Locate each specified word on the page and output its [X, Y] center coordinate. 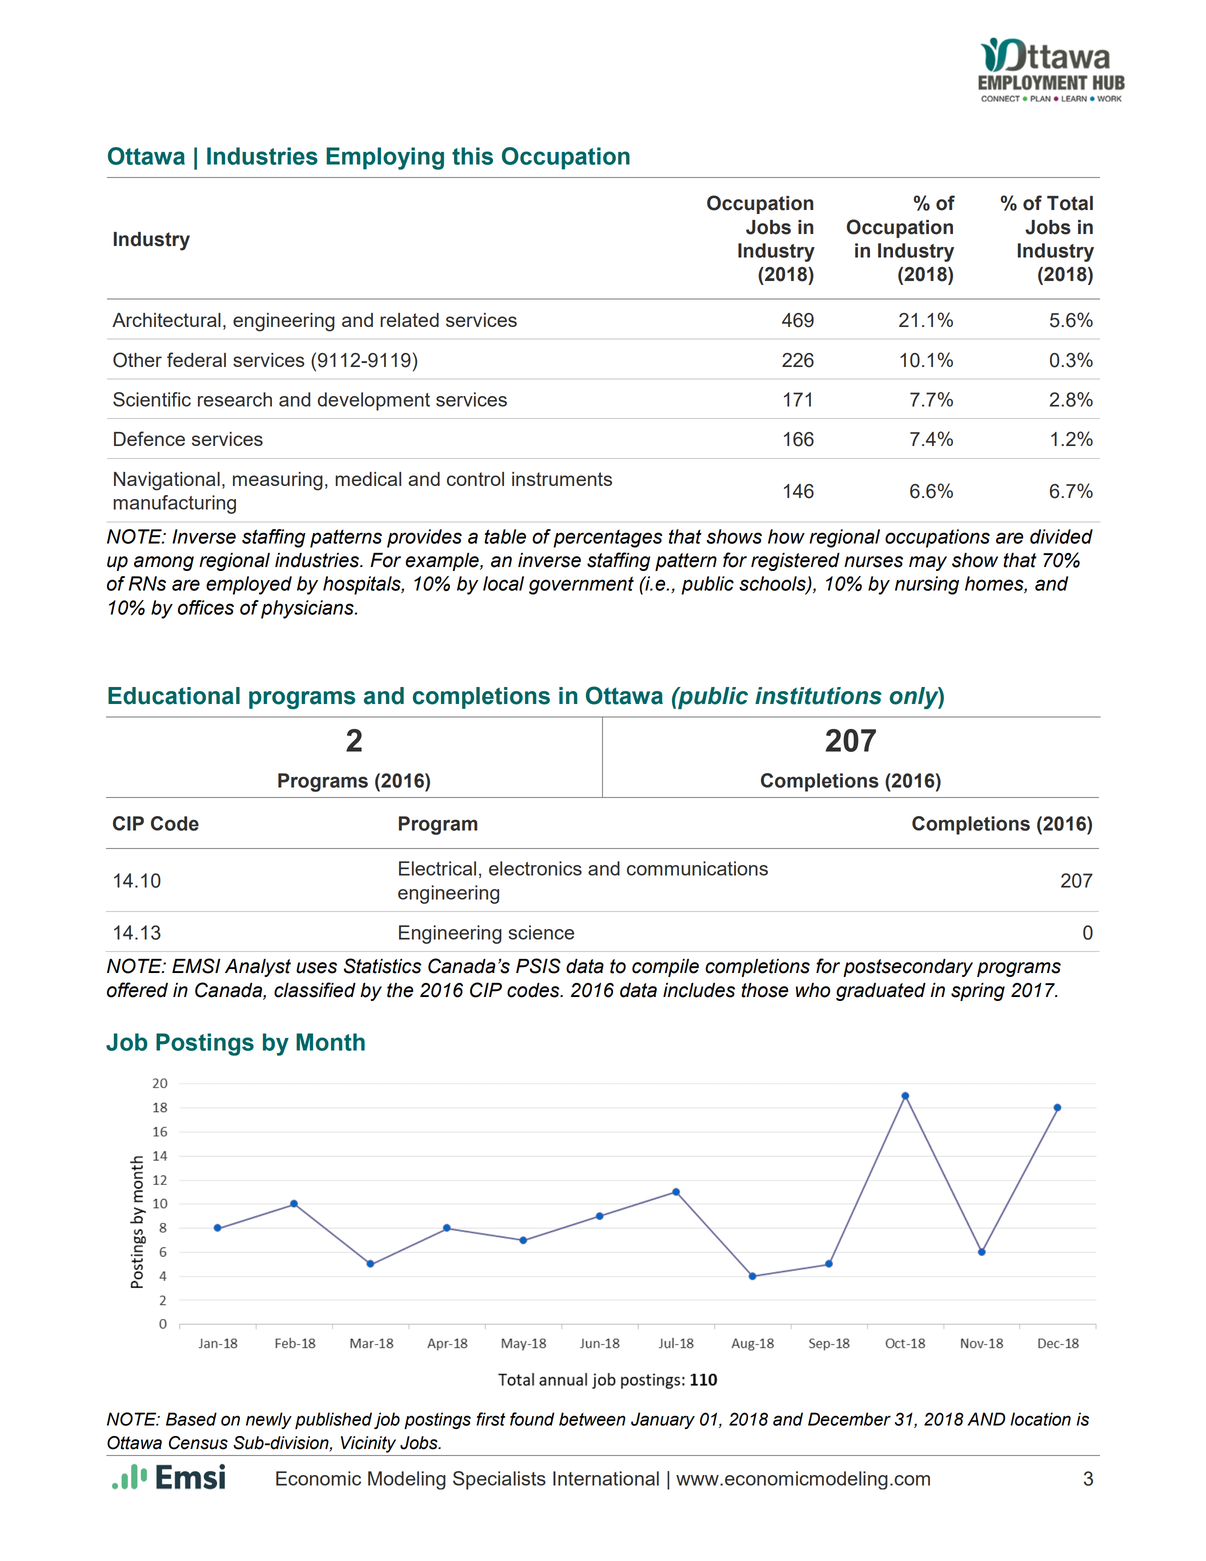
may [928, 563]
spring [978, 992]
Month [330, 1042]
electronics [535, 868]
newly [269, 1420]
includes [699, 990]
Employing [385, 158]
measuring [278, 481]
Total [1070, 203]
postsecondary [908, 968]
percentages [607, 538]
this [472, 156]
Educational [174, 696]
